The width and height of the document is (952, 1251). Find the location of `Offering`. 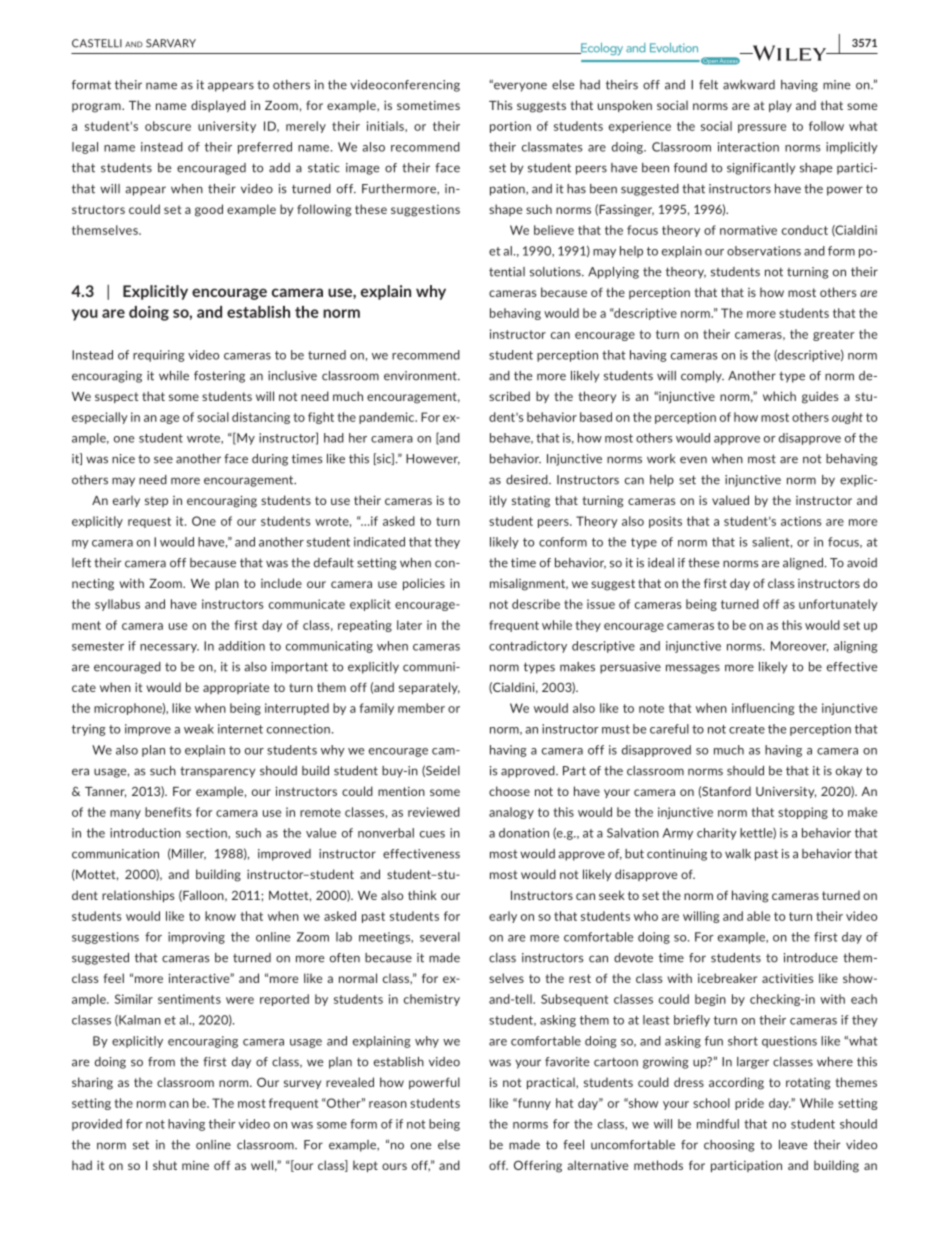

Offering is located at coordinates (538, 1166).
